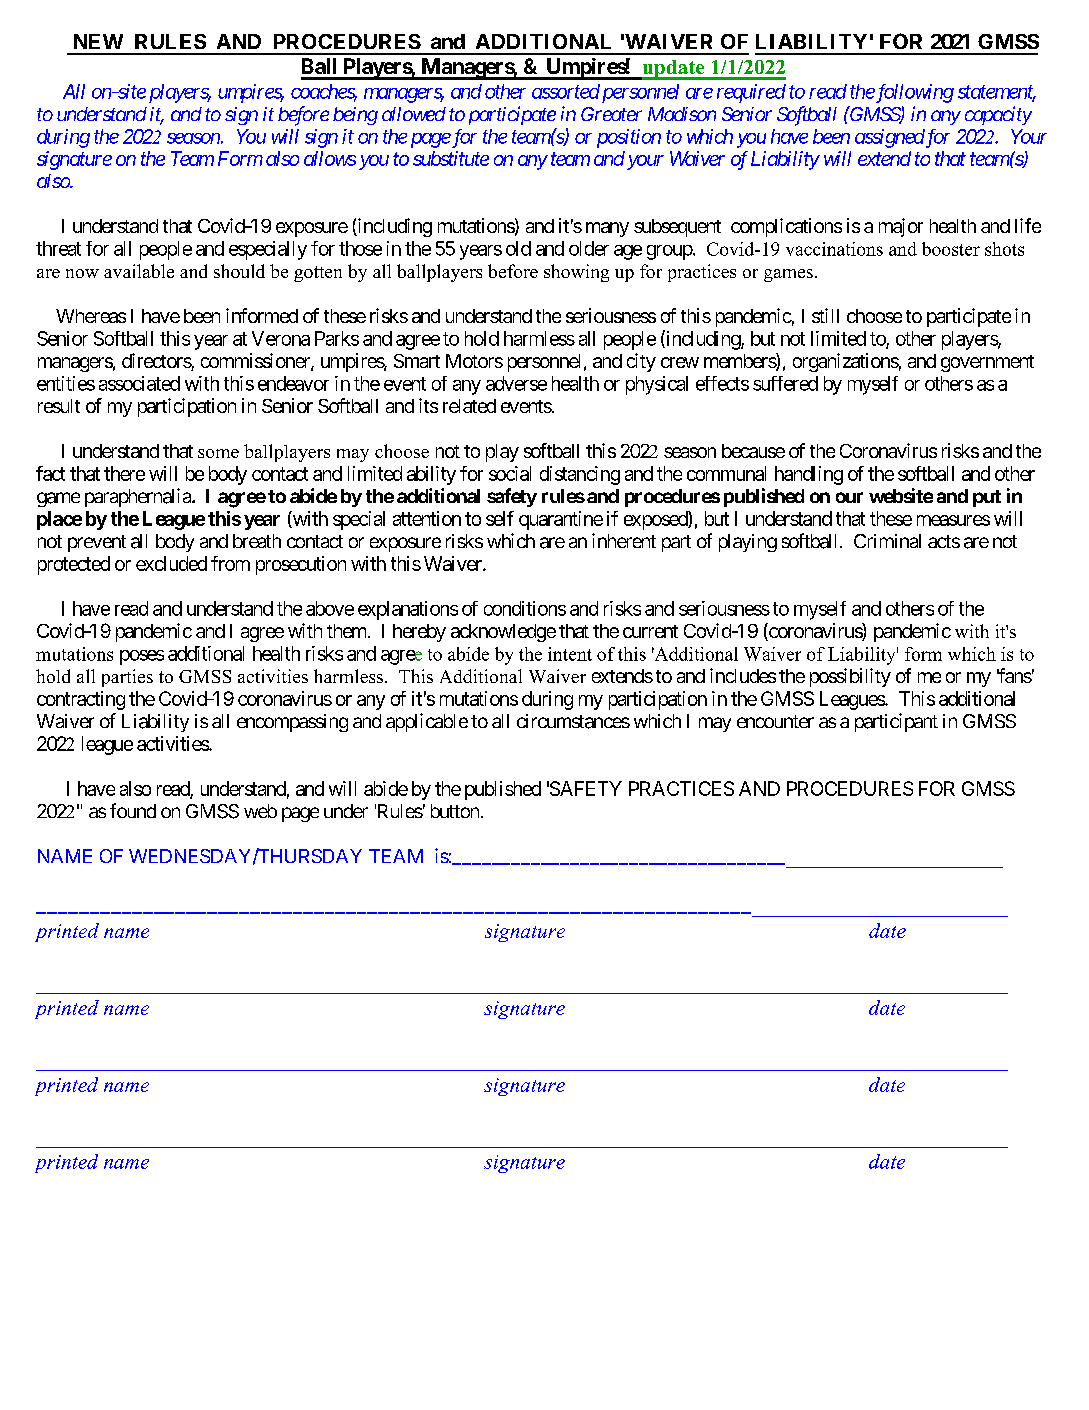 Image resolution: width=1089 pixels, height=1410 pixels. What do you see at coordinates (775, 721) in the page?
I see `encounter` at bounding box center [775, 721].
